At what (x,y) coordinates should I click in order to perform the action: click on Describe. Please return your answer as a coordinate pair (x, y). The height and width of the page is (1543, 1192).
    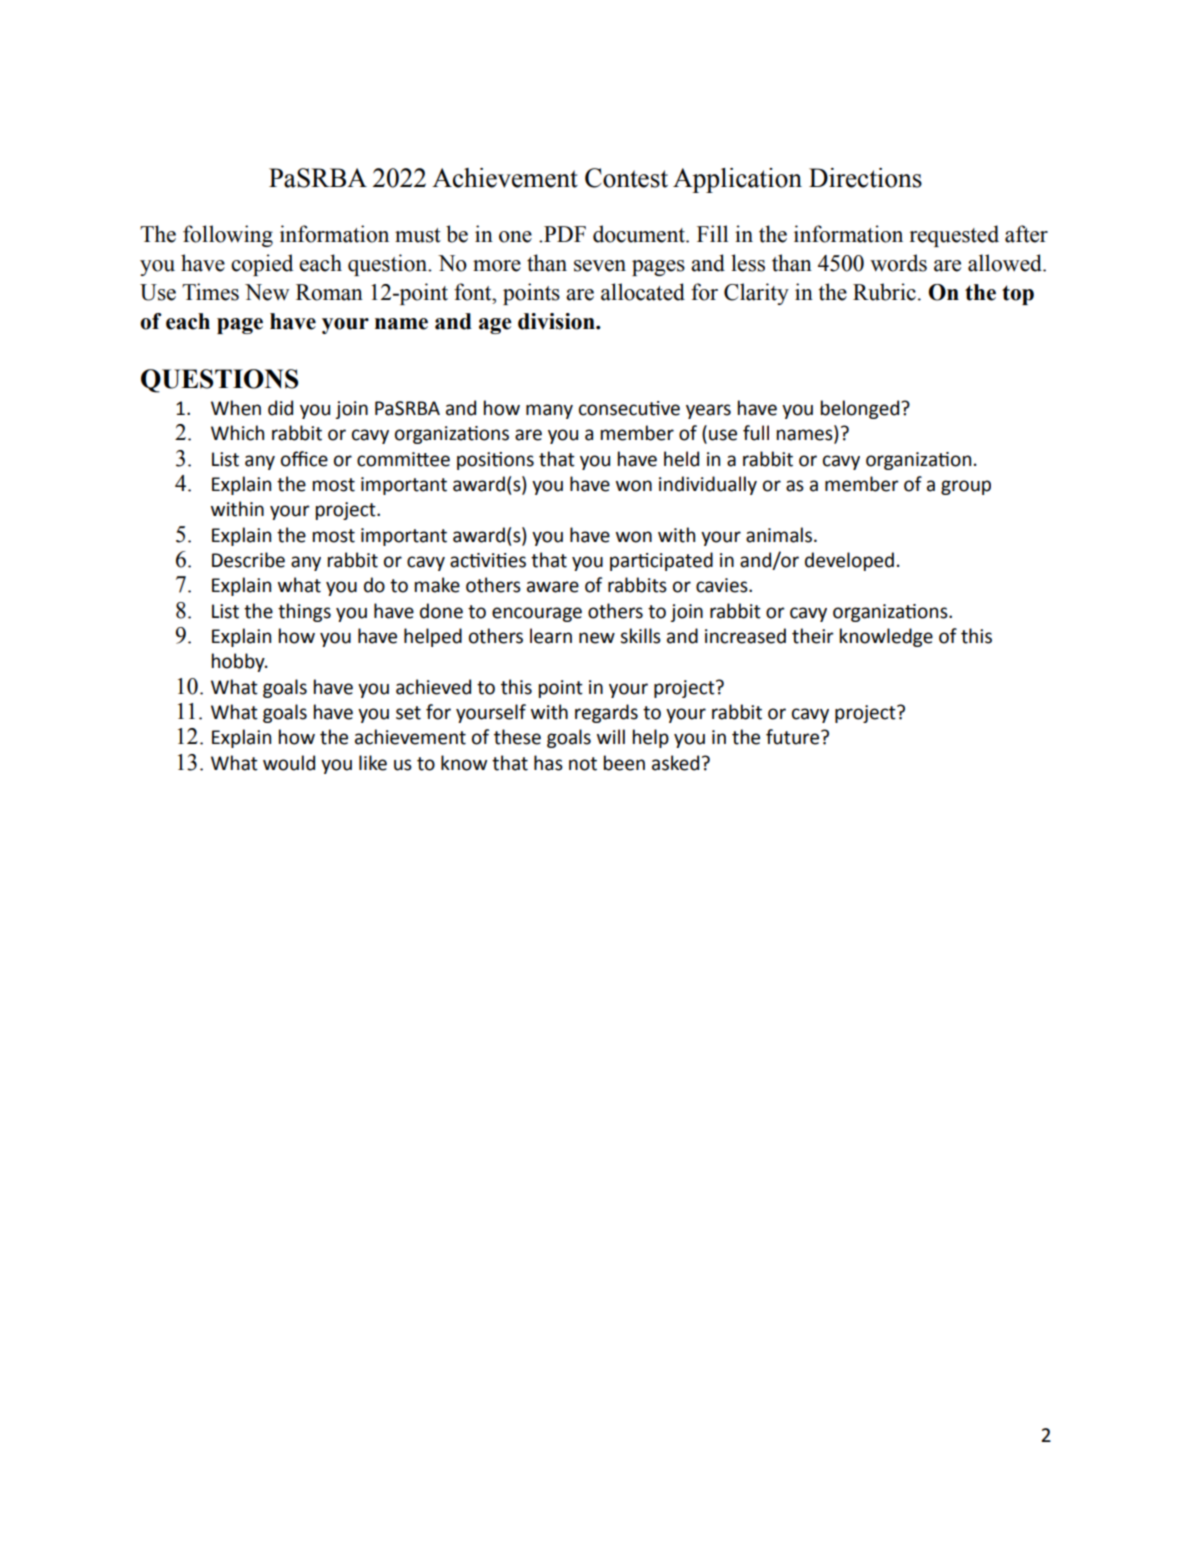
    Looking at the image, I should click on (248, 560).
